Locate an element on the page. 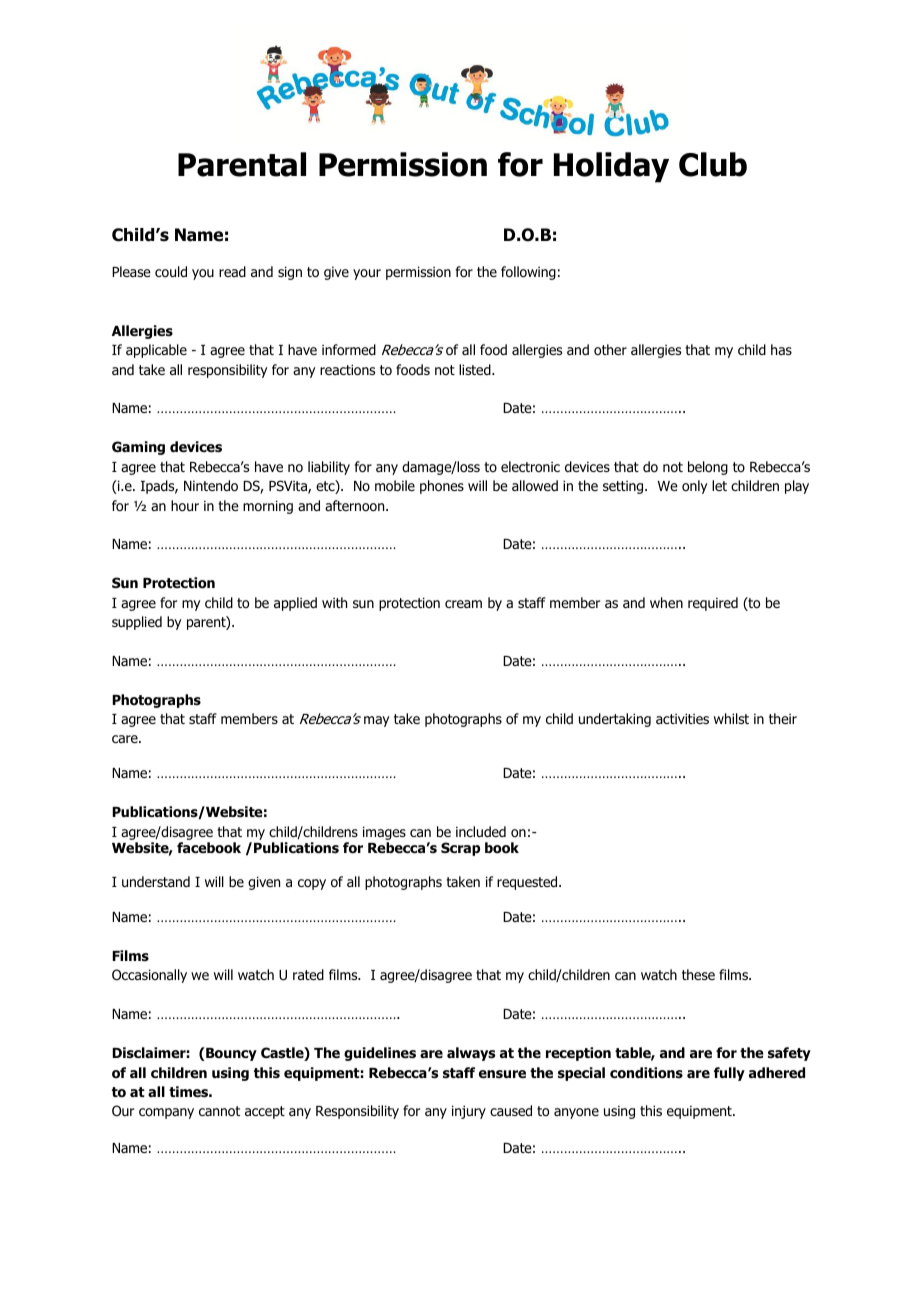 The width and height of the image is (924, 1308). cream is located at coordinates (463, 604).
